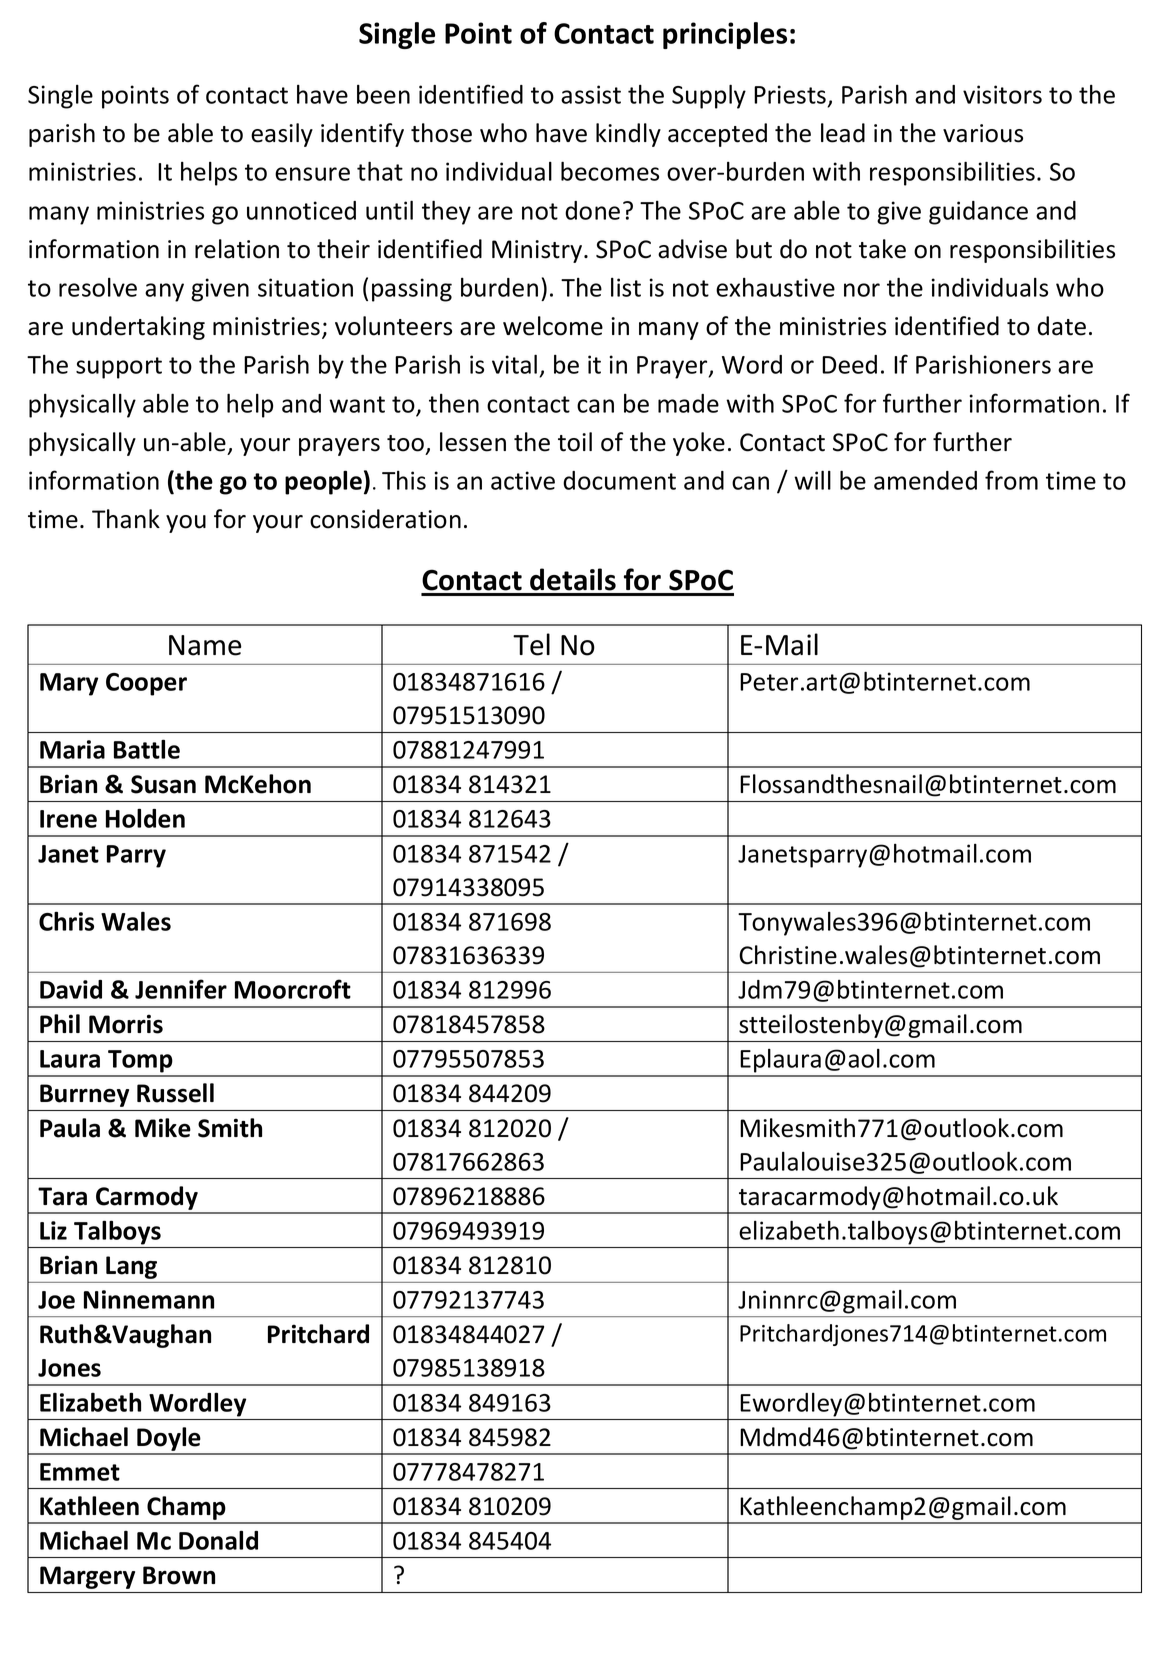 The height and width of the document is (1654, 1169). What do you see at coordinates (126, 1024) in the document?
I see `Morris` at bounding box center [126, 1024].
